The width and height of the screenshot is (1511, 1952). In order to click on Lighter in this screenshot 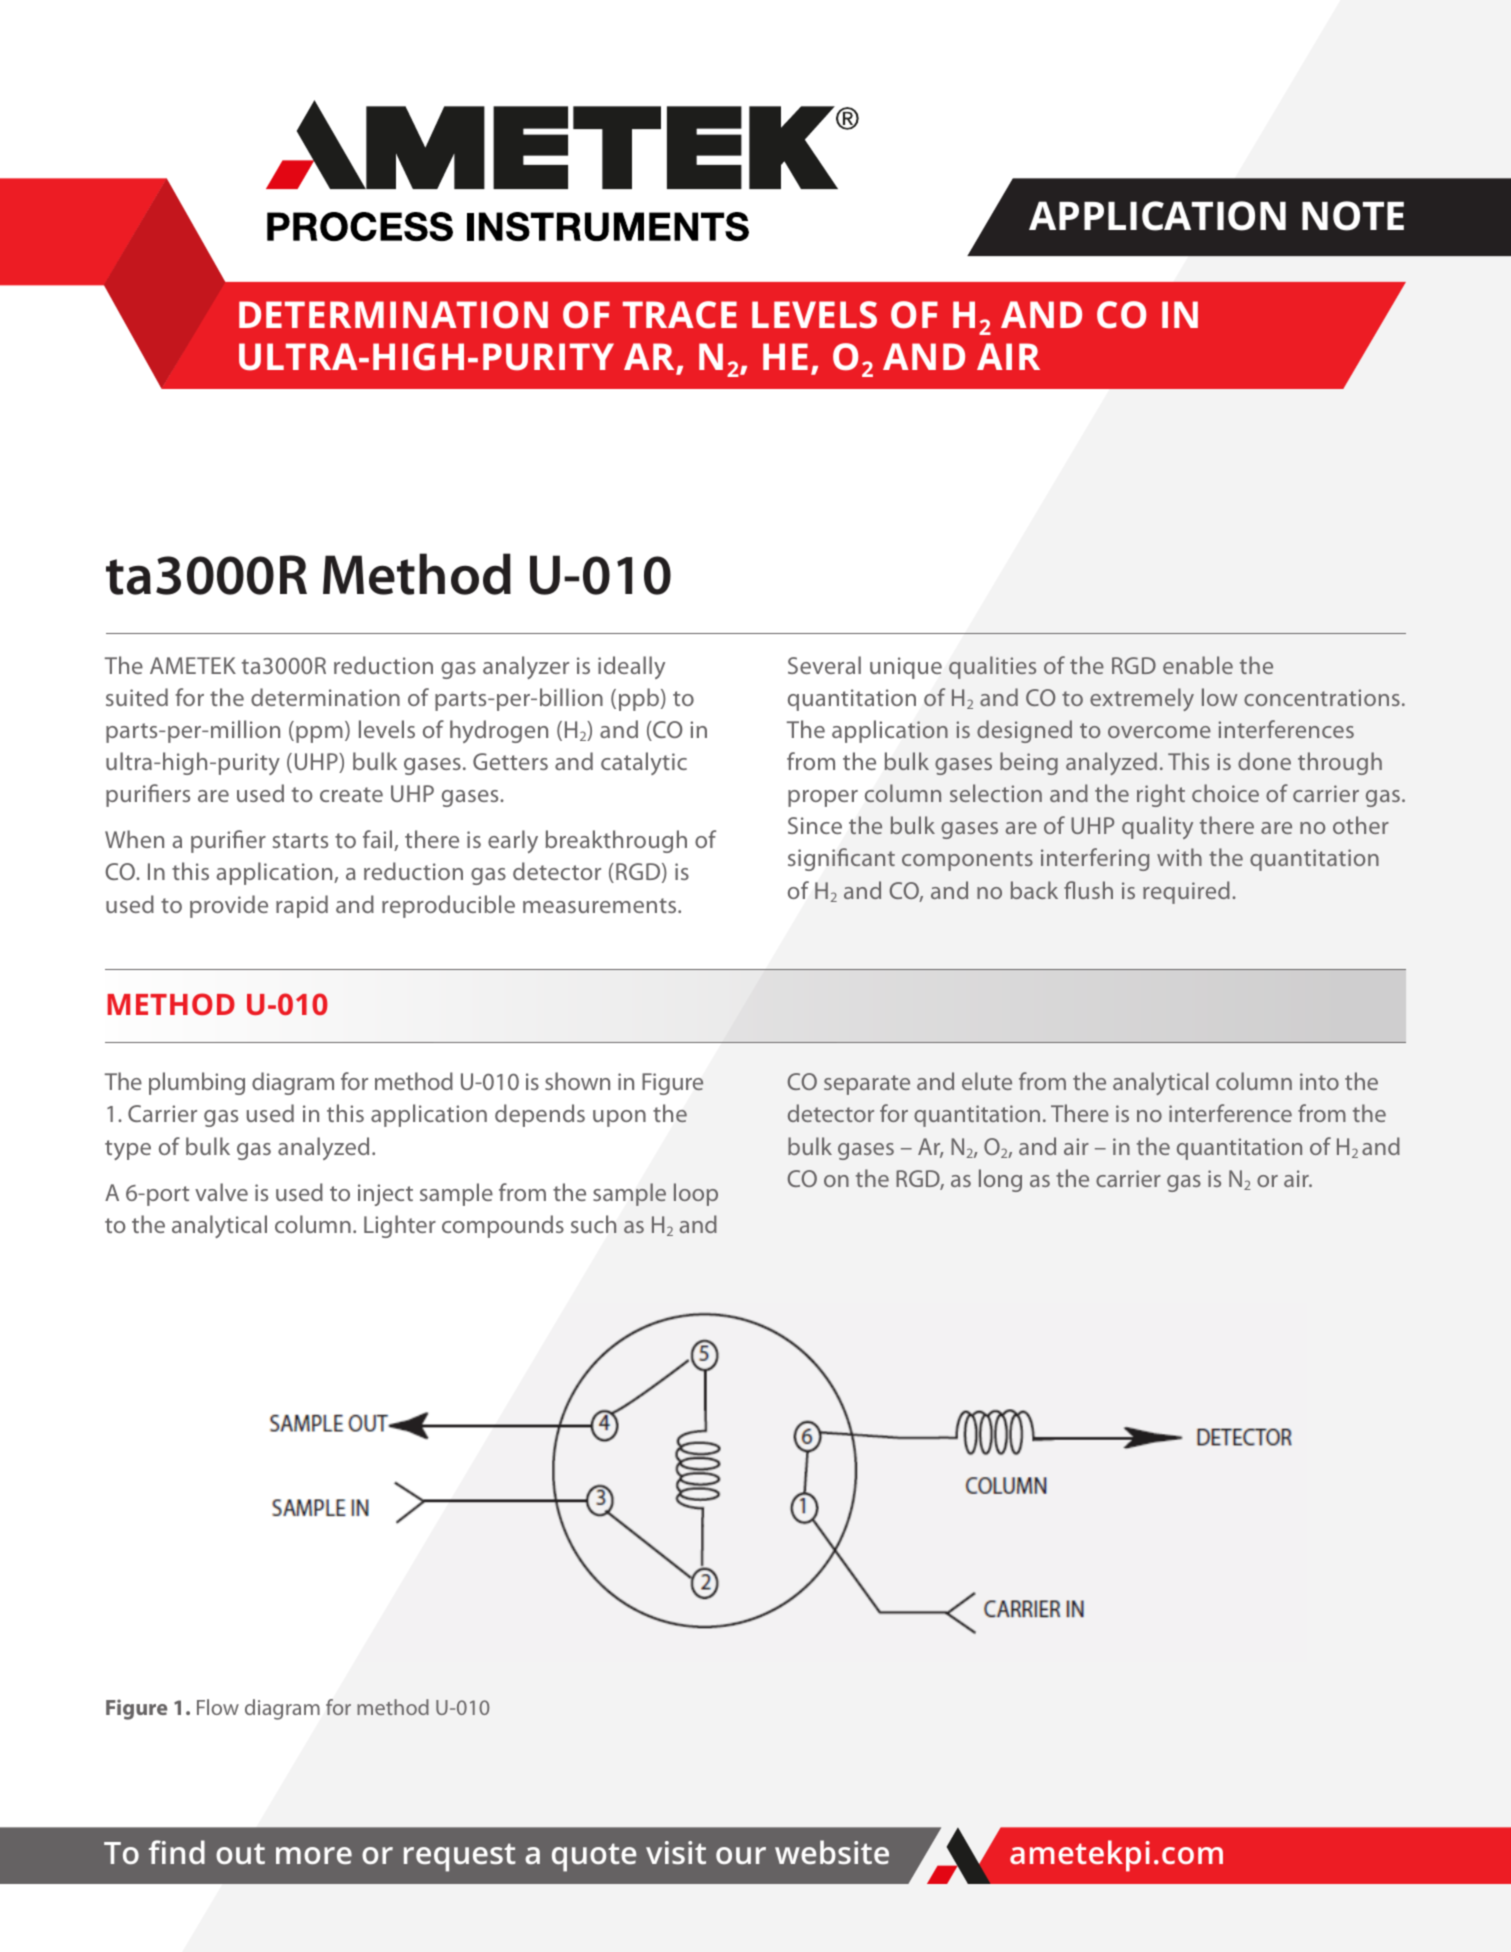, I will do `click(400, 1226)`.
